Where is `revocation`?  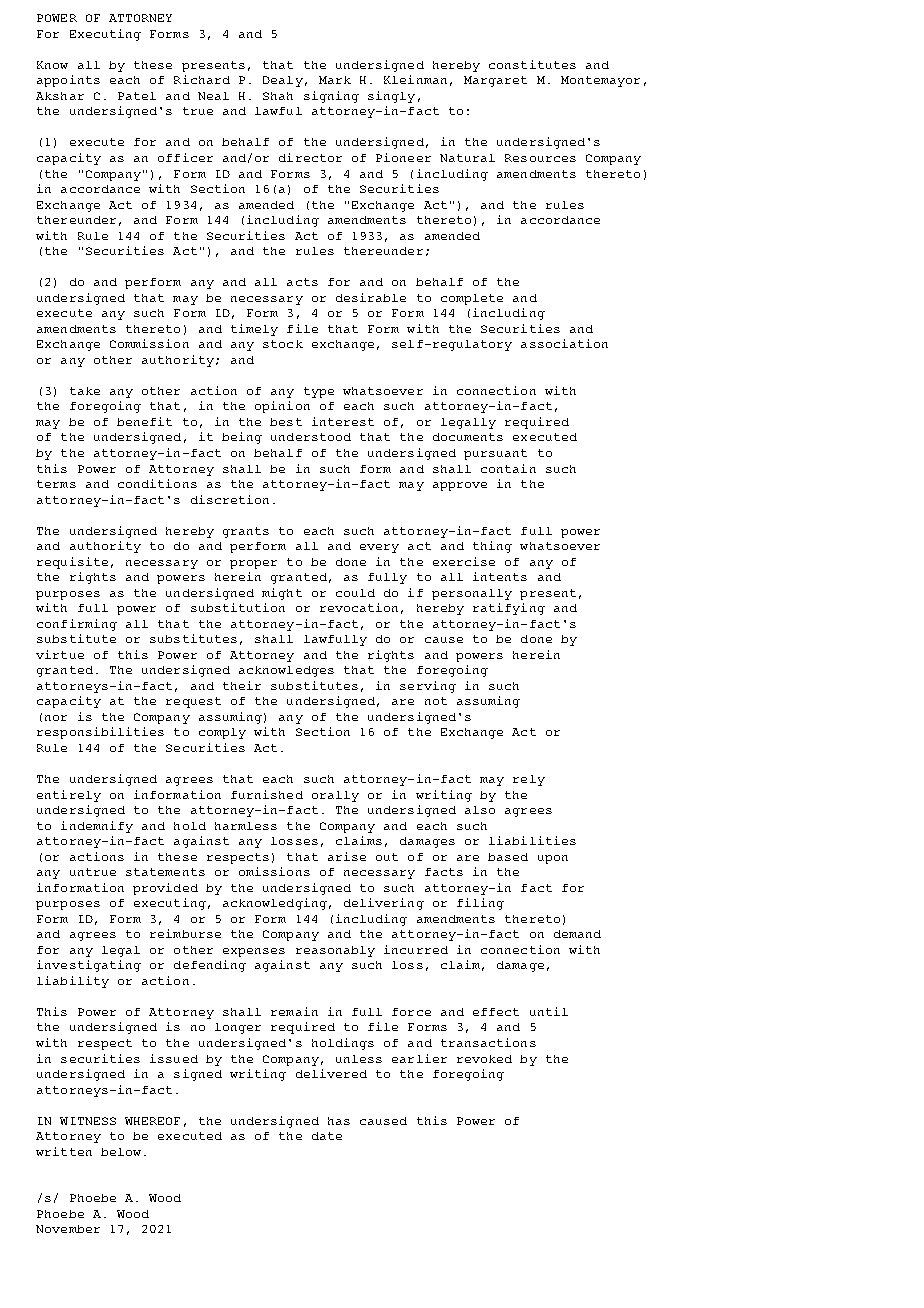
revocation is located at coordinates (359, 607).
